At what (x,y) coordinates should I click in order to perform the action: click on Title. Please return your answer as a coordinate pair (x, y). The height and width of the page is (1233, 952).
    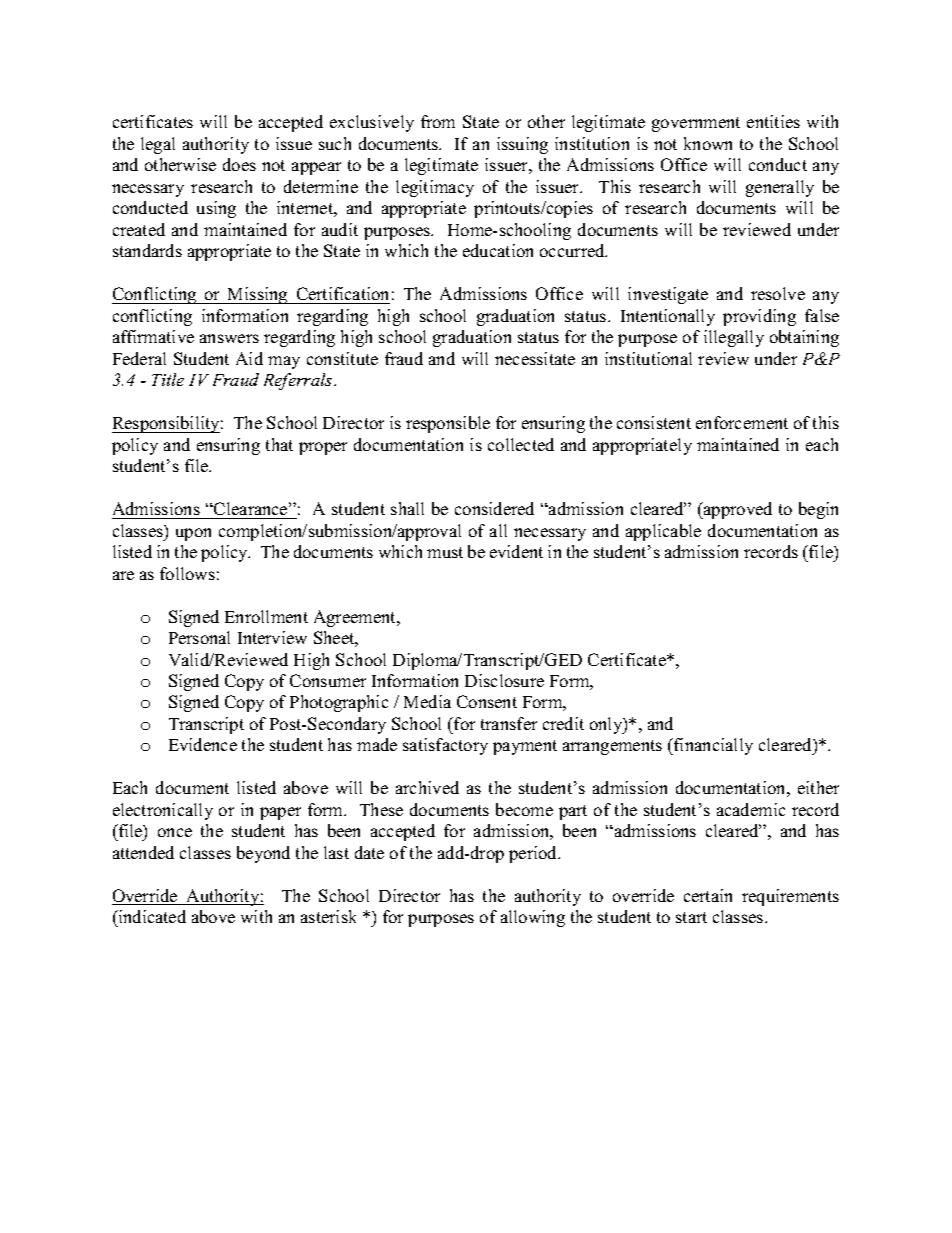
    Looking at the image, I should click on (168, 379).
